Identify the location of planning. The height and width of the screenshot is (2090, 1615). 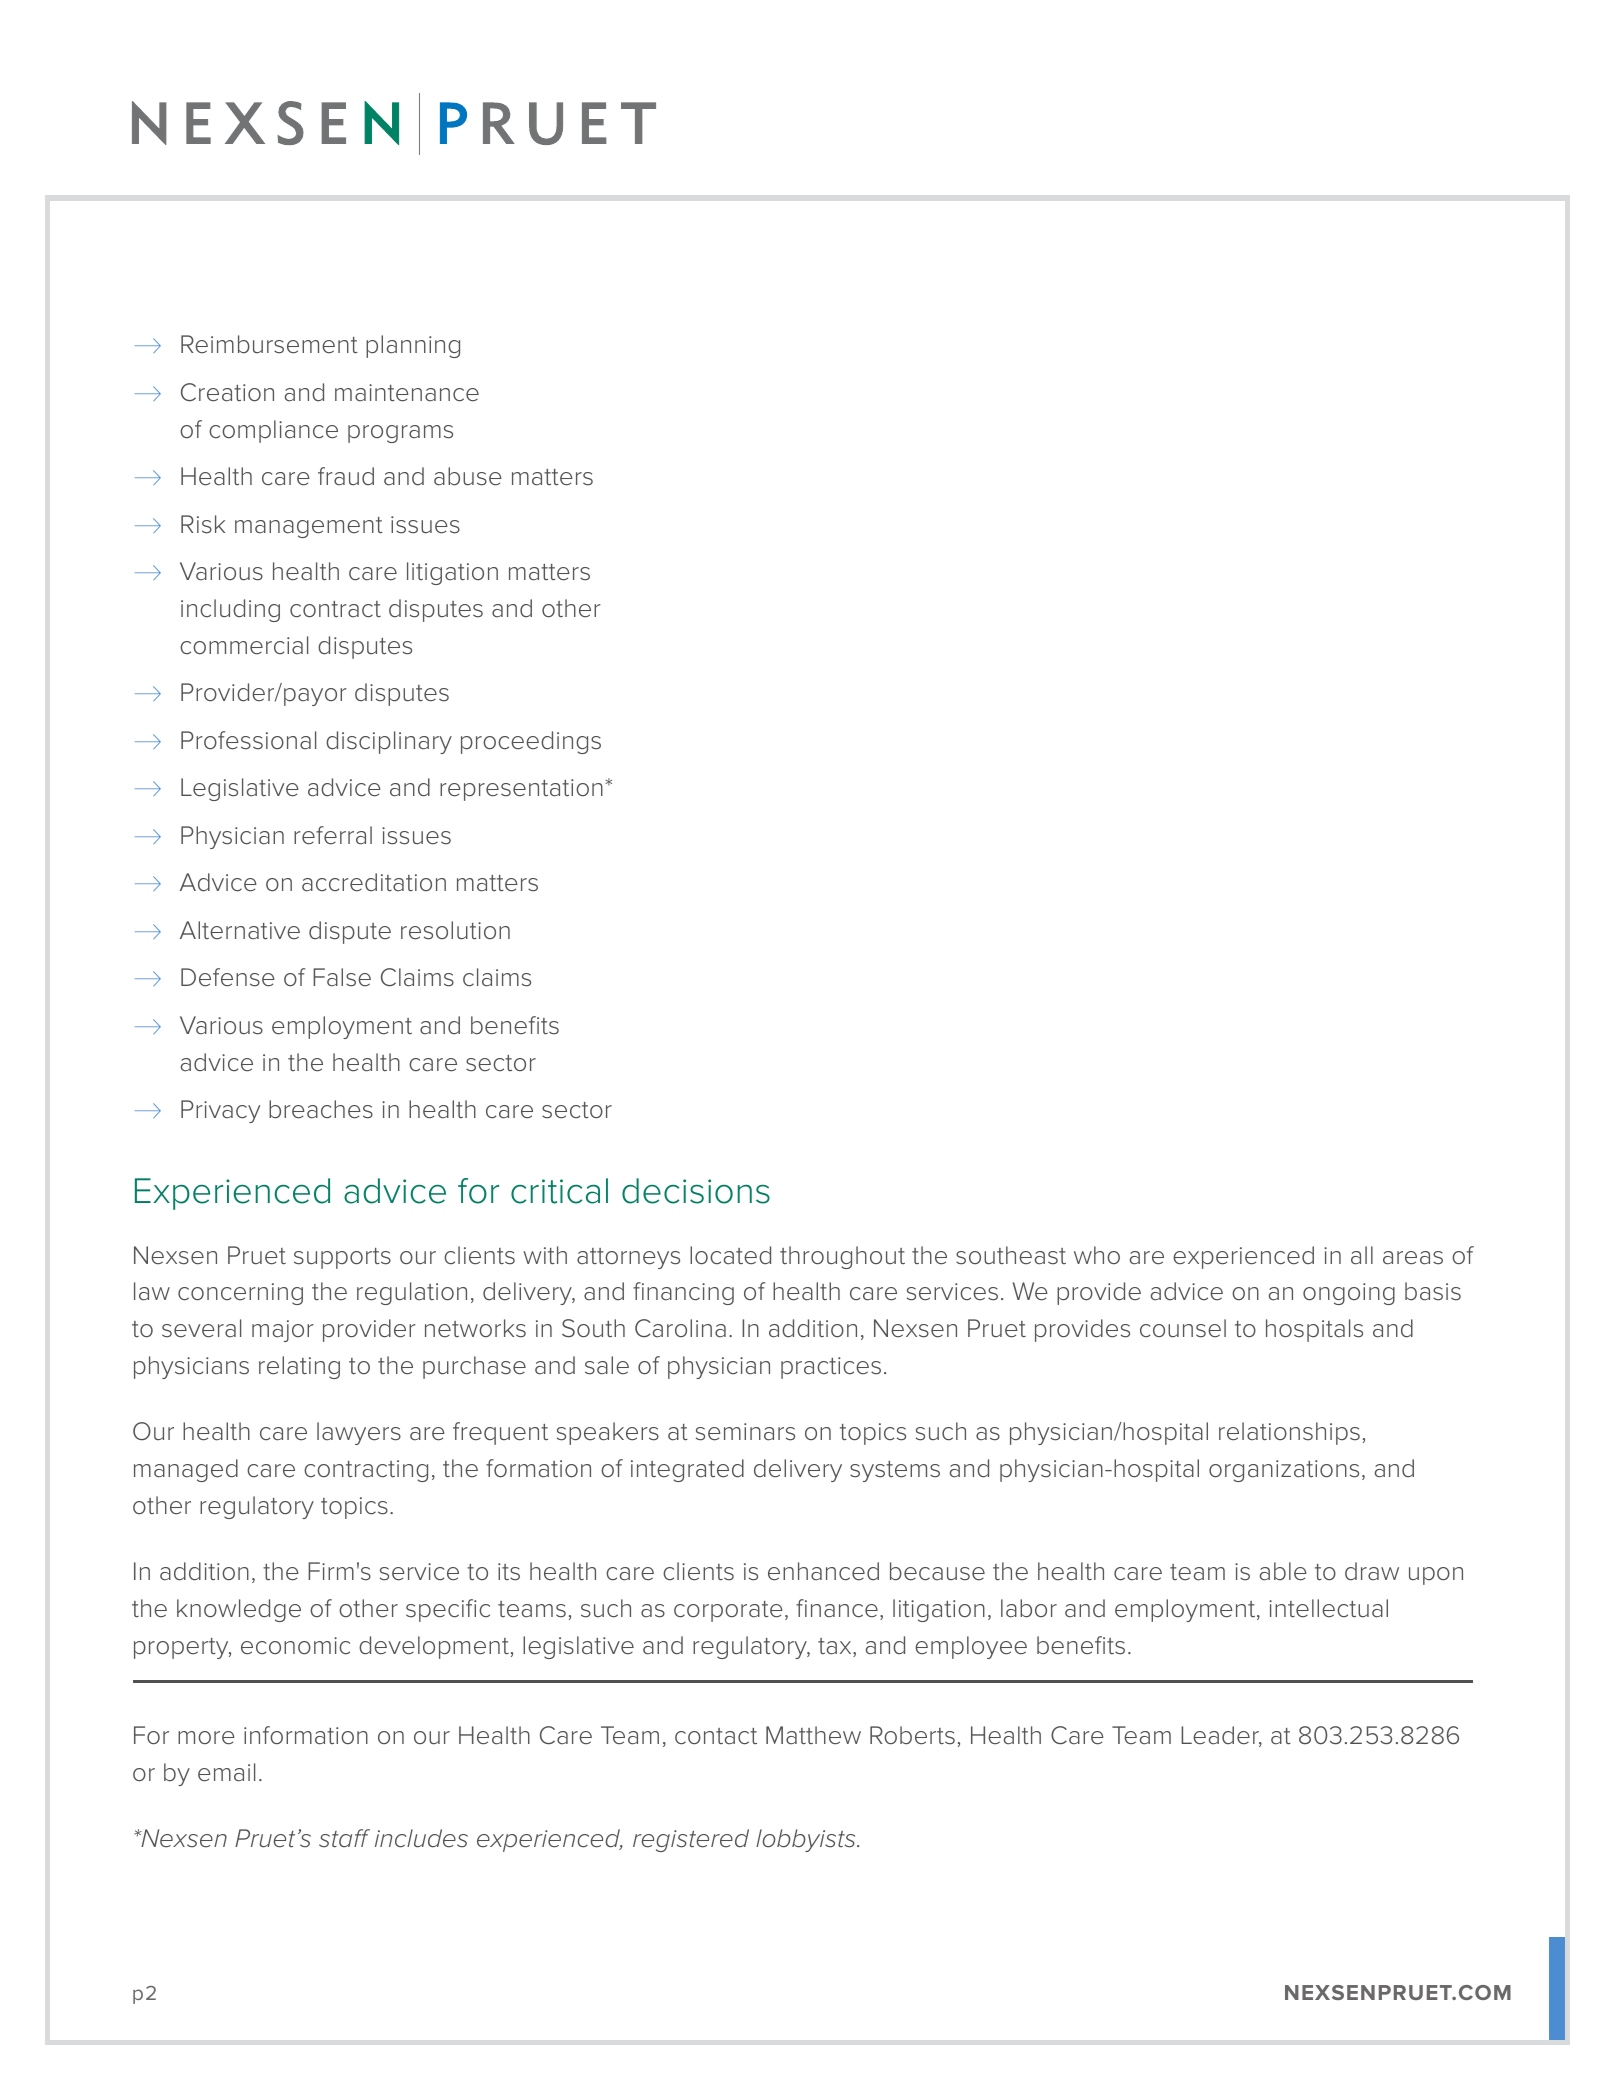
(413, 346).
